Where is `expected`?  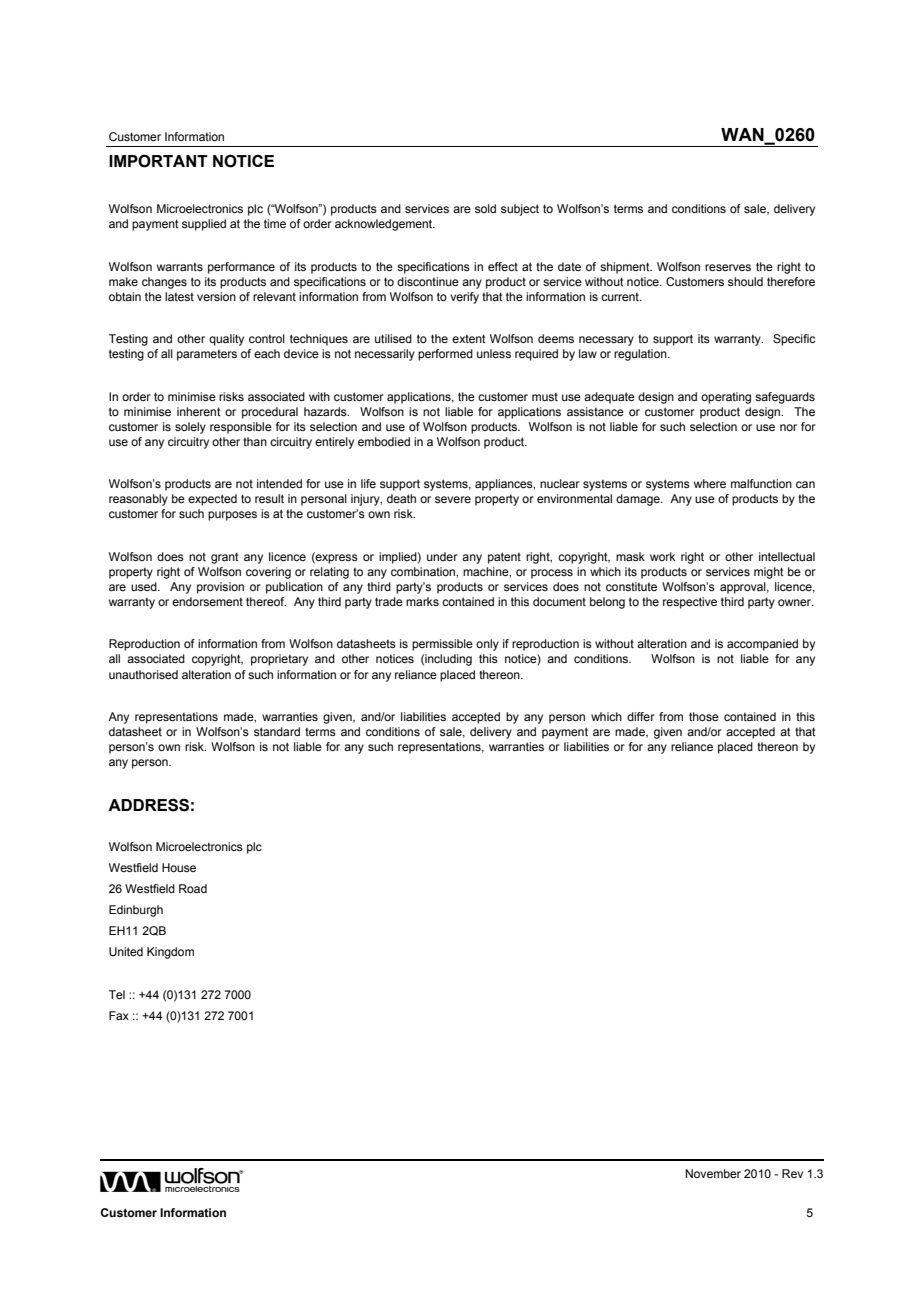
expected is located at coordinates (212, 500).
